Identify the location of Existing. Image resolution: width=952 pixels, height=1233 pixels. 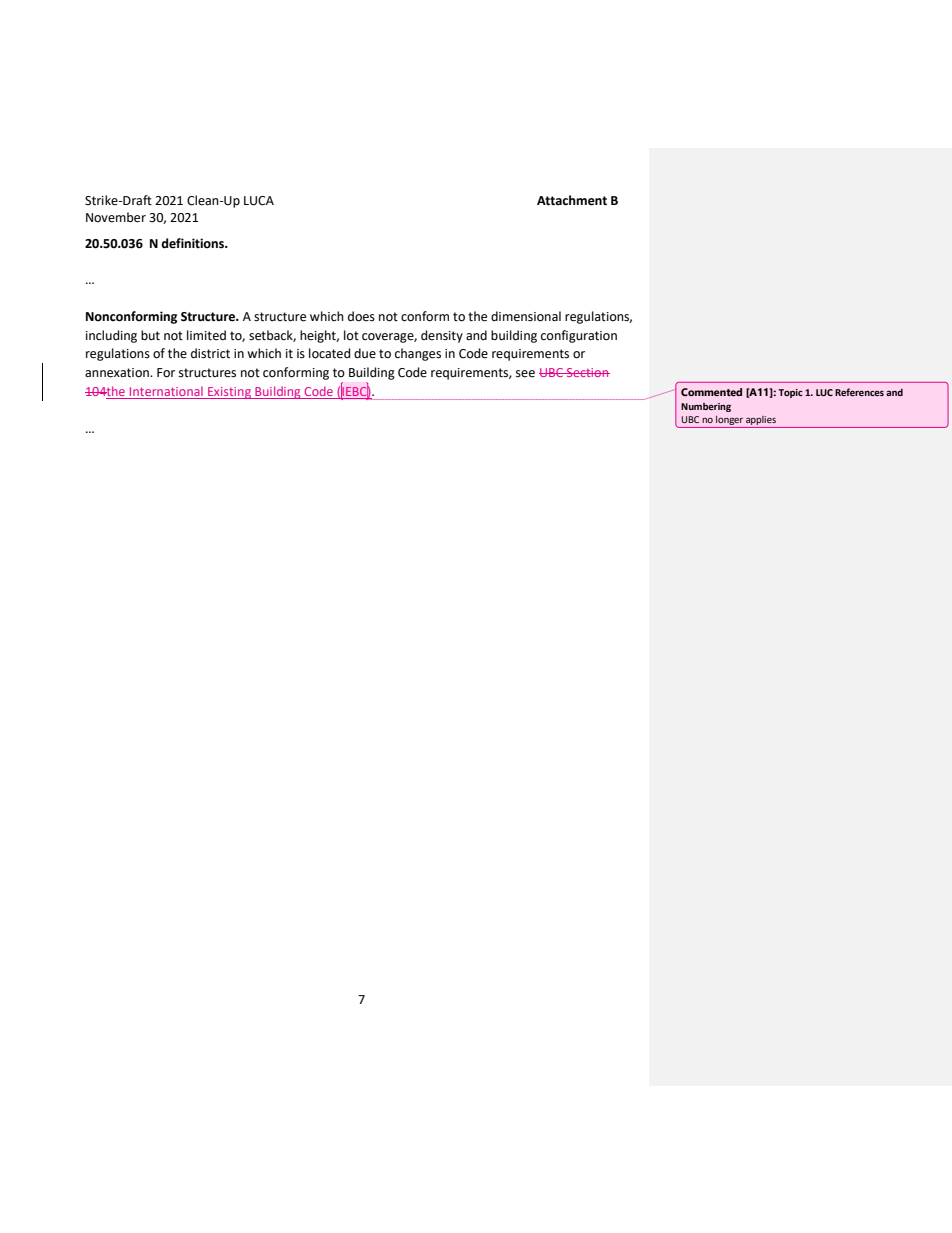
(229, 393).
